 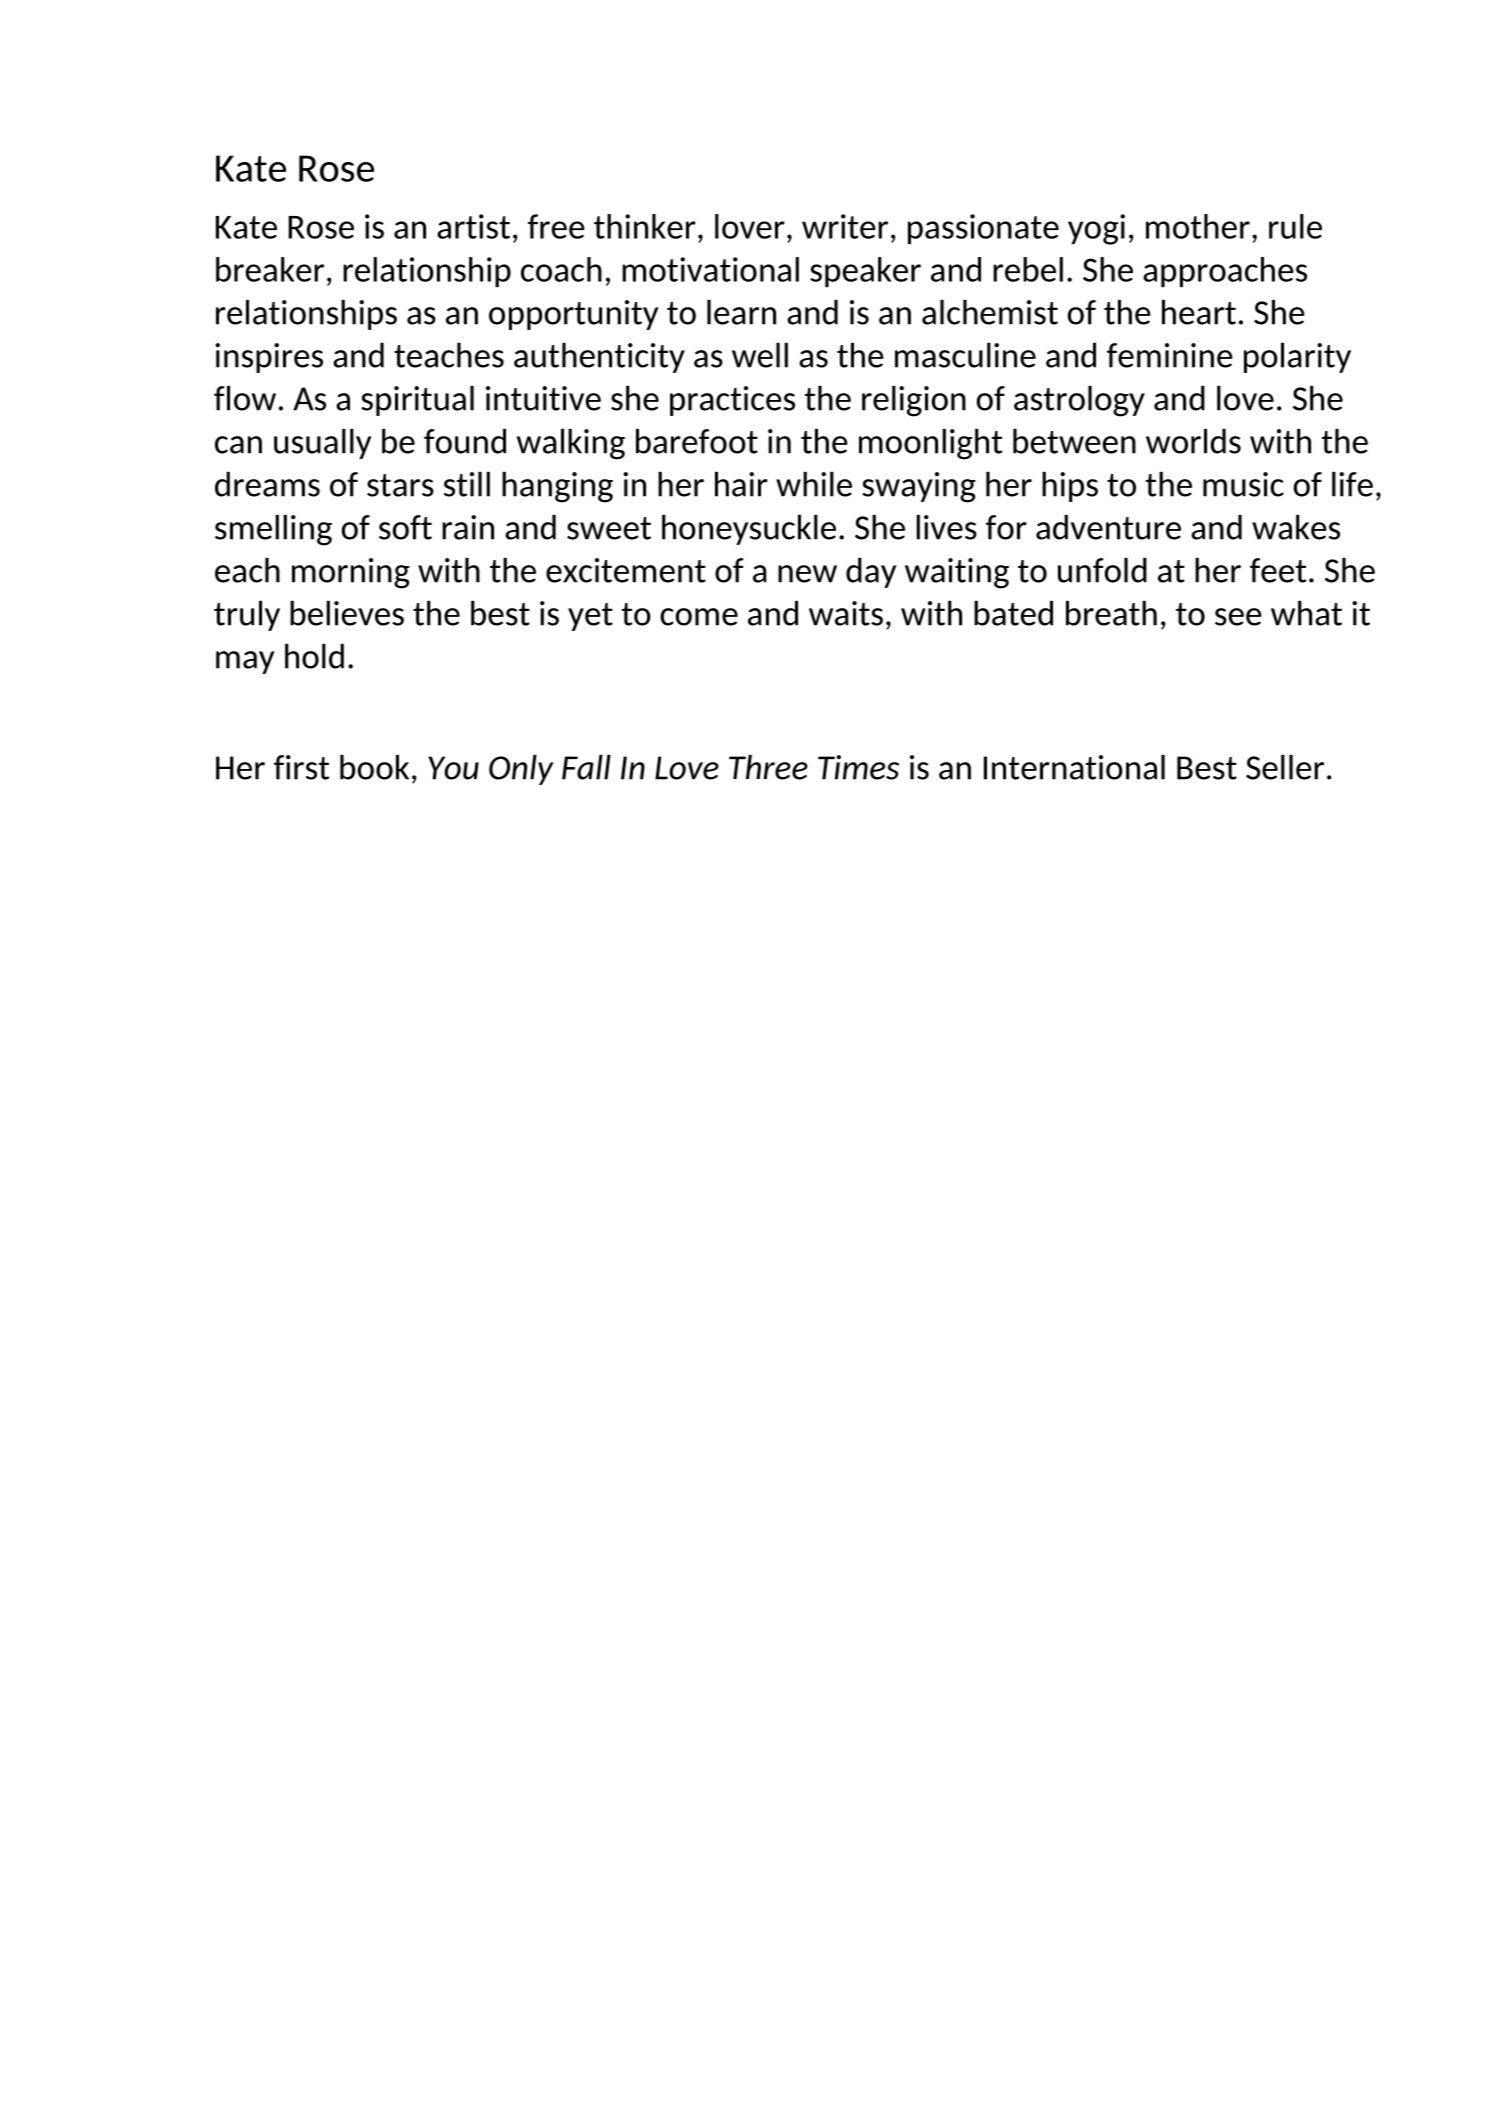 I want to click on writer, so click(x=845, y=226).
